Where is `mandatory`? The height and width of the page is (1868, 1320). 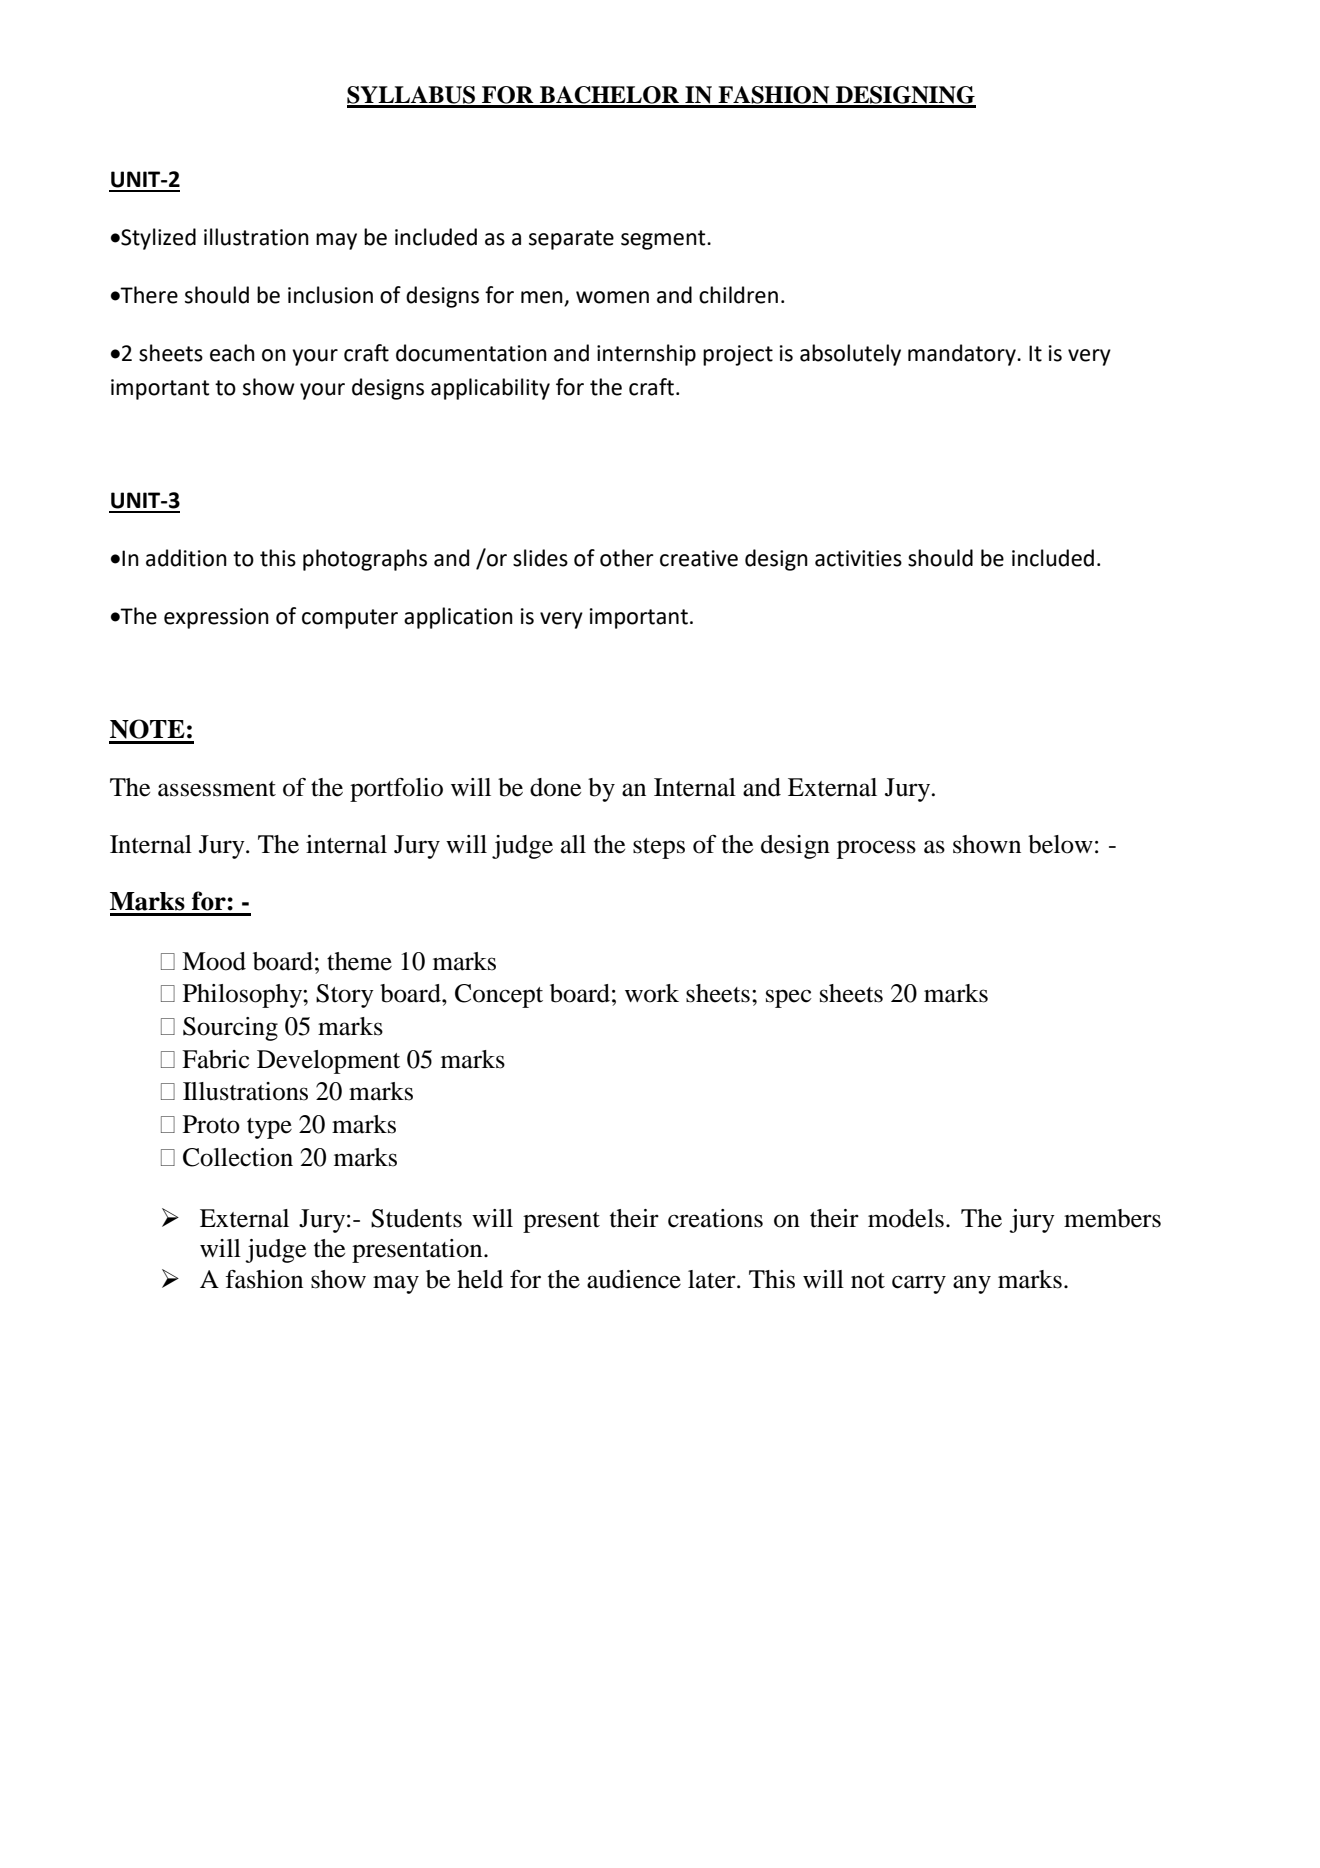
mandatory is located at coordinates (963, 355).
